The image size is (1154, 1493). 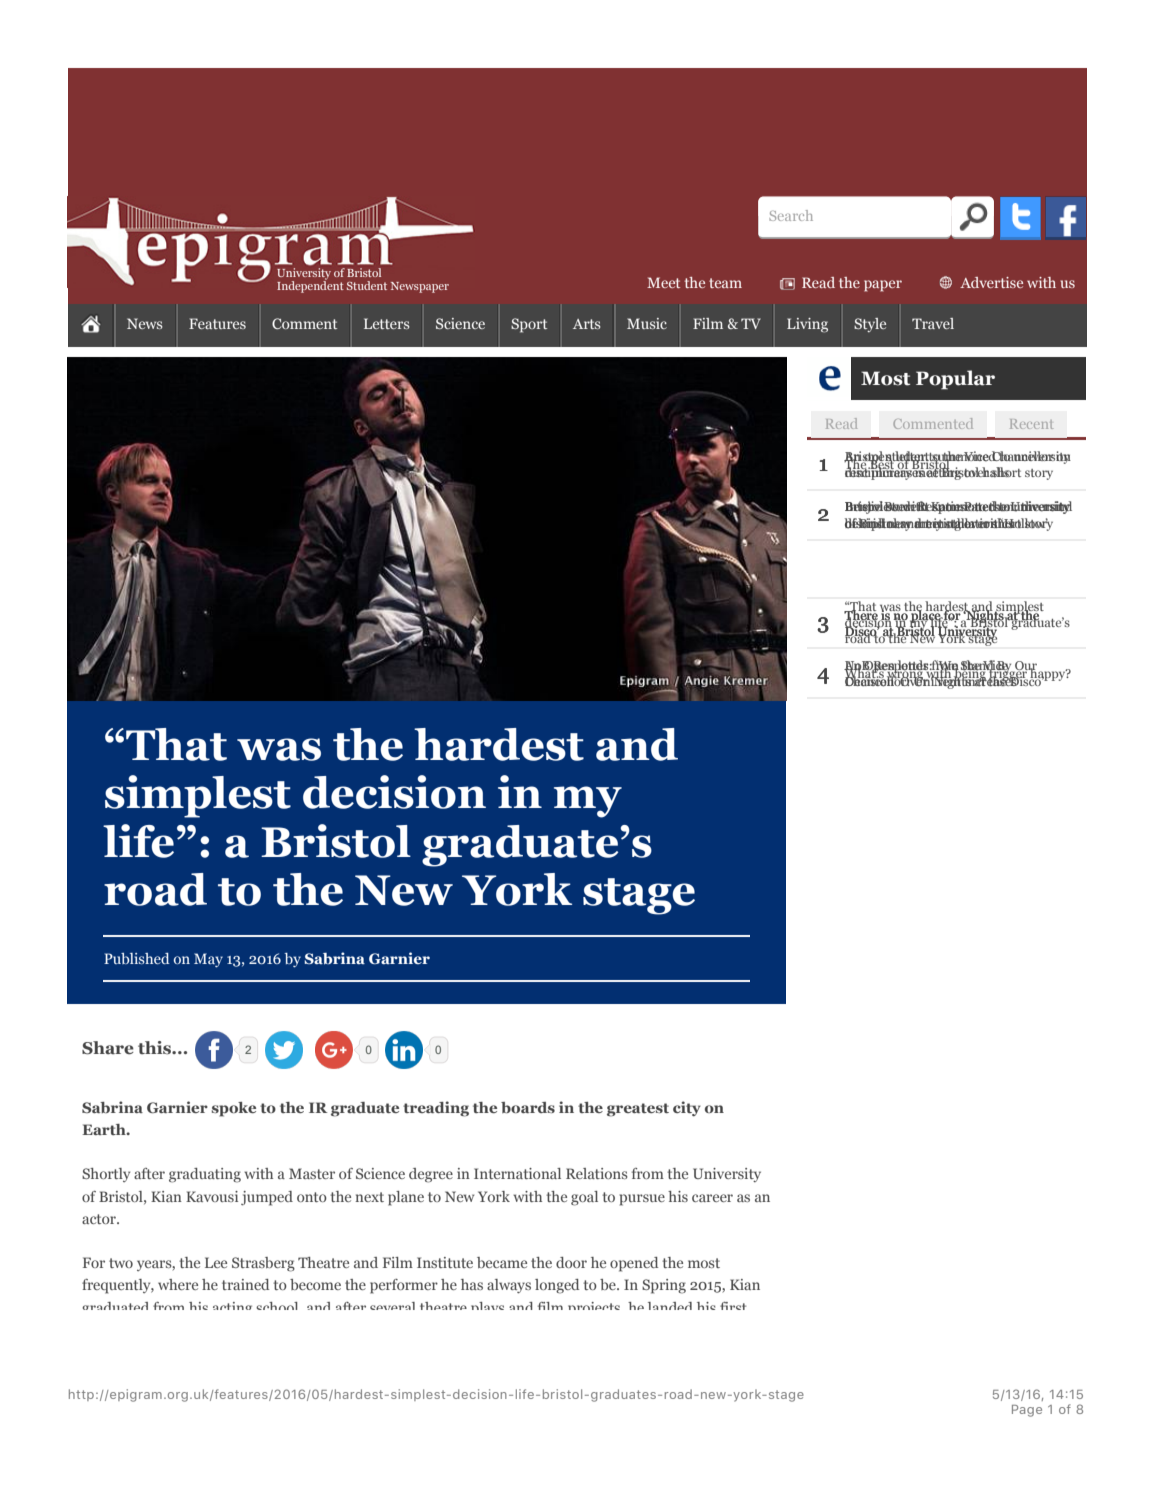 I want to click on Independent, so click(x=310, y=285).
